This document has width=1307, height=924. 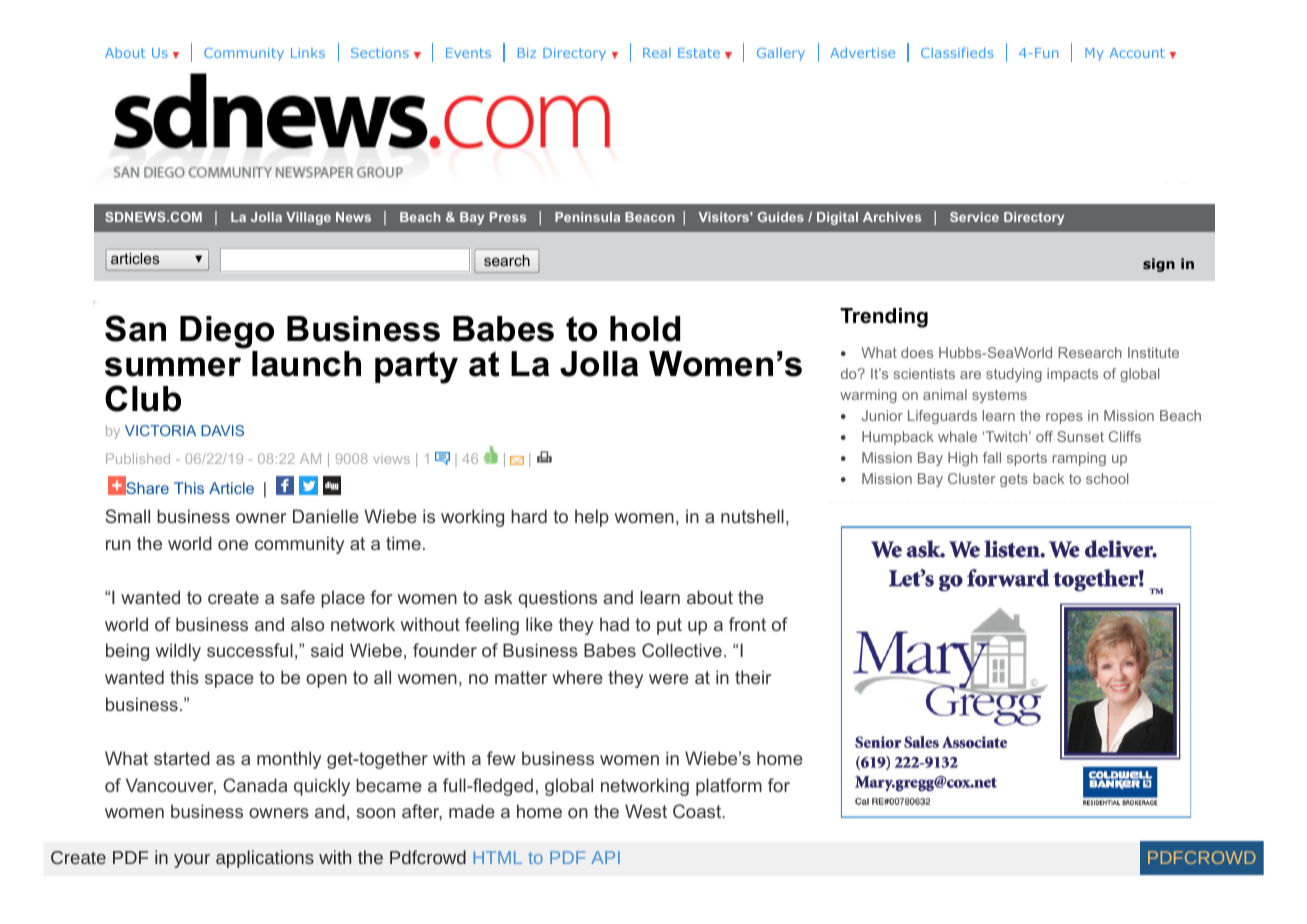 I want to click on safe, so click(x=297, y=597).
